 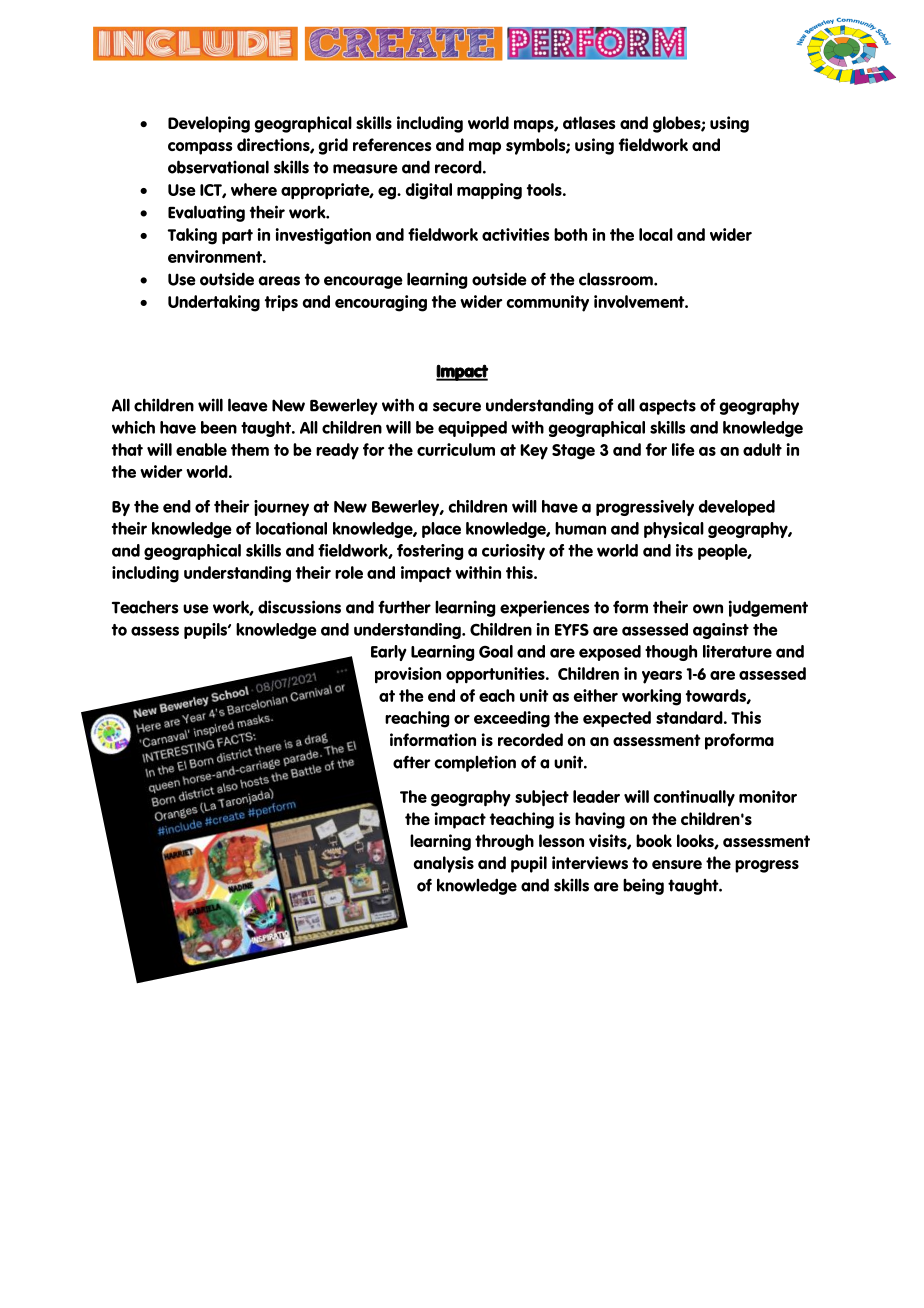 What do you see at coordinates (299, 607) in the screenshot?
I see `discussions` at bounding box center [299, 607].
